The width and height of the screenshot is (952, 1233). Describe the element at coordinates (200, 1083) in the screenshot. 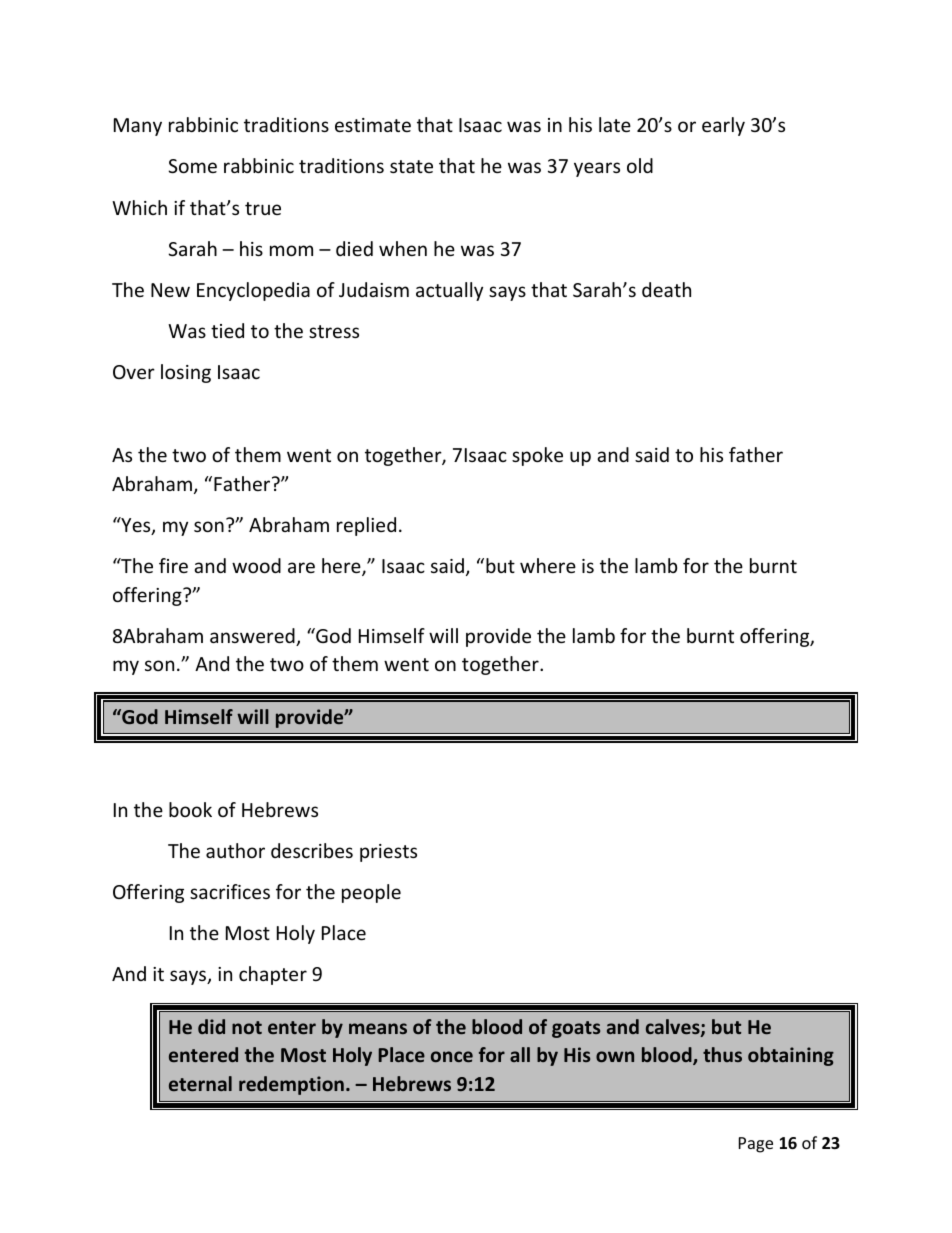

I see `eternal` at that location.
